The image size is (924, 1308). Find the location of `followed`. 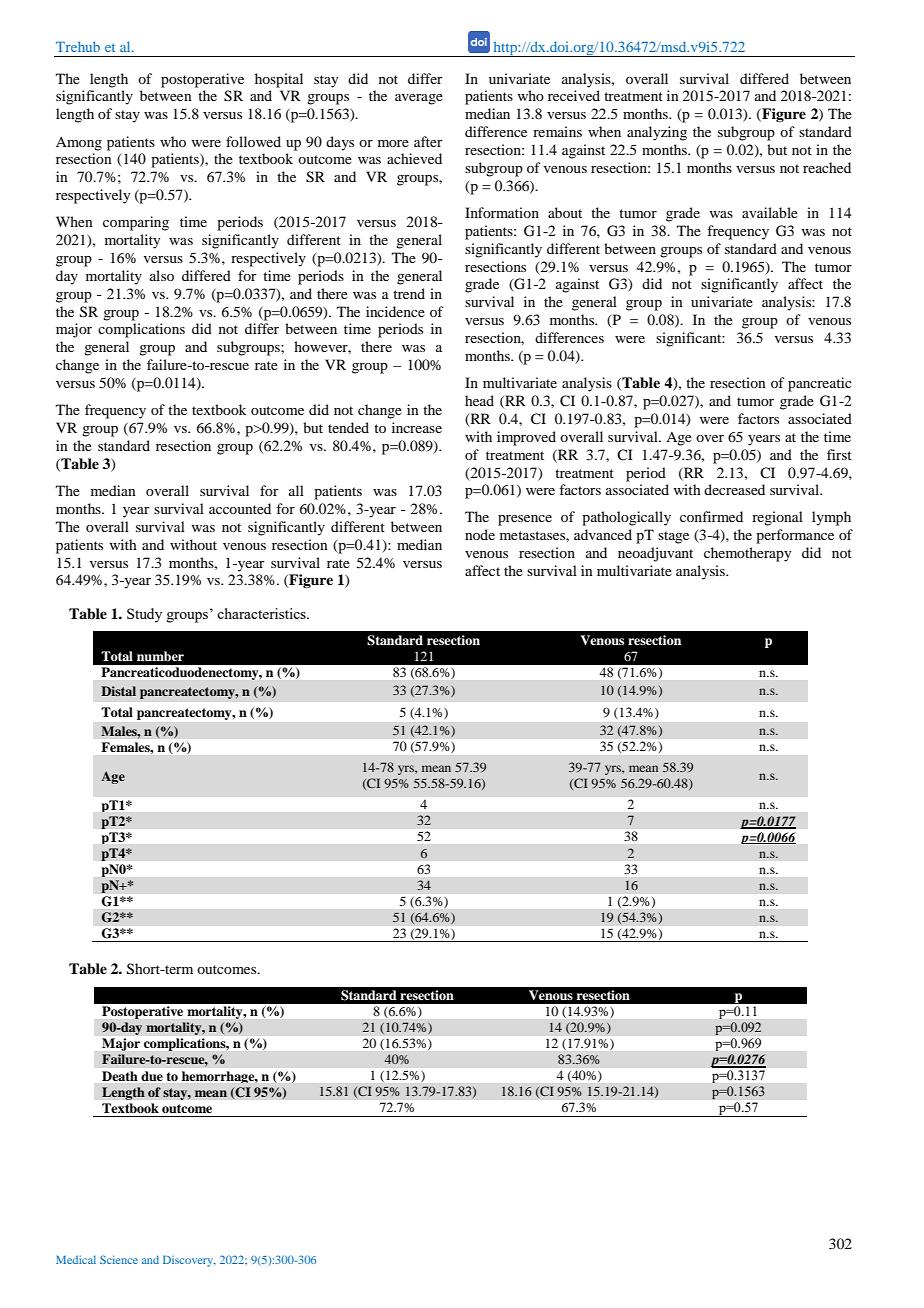

followed is located at coordinates (253, 141).
